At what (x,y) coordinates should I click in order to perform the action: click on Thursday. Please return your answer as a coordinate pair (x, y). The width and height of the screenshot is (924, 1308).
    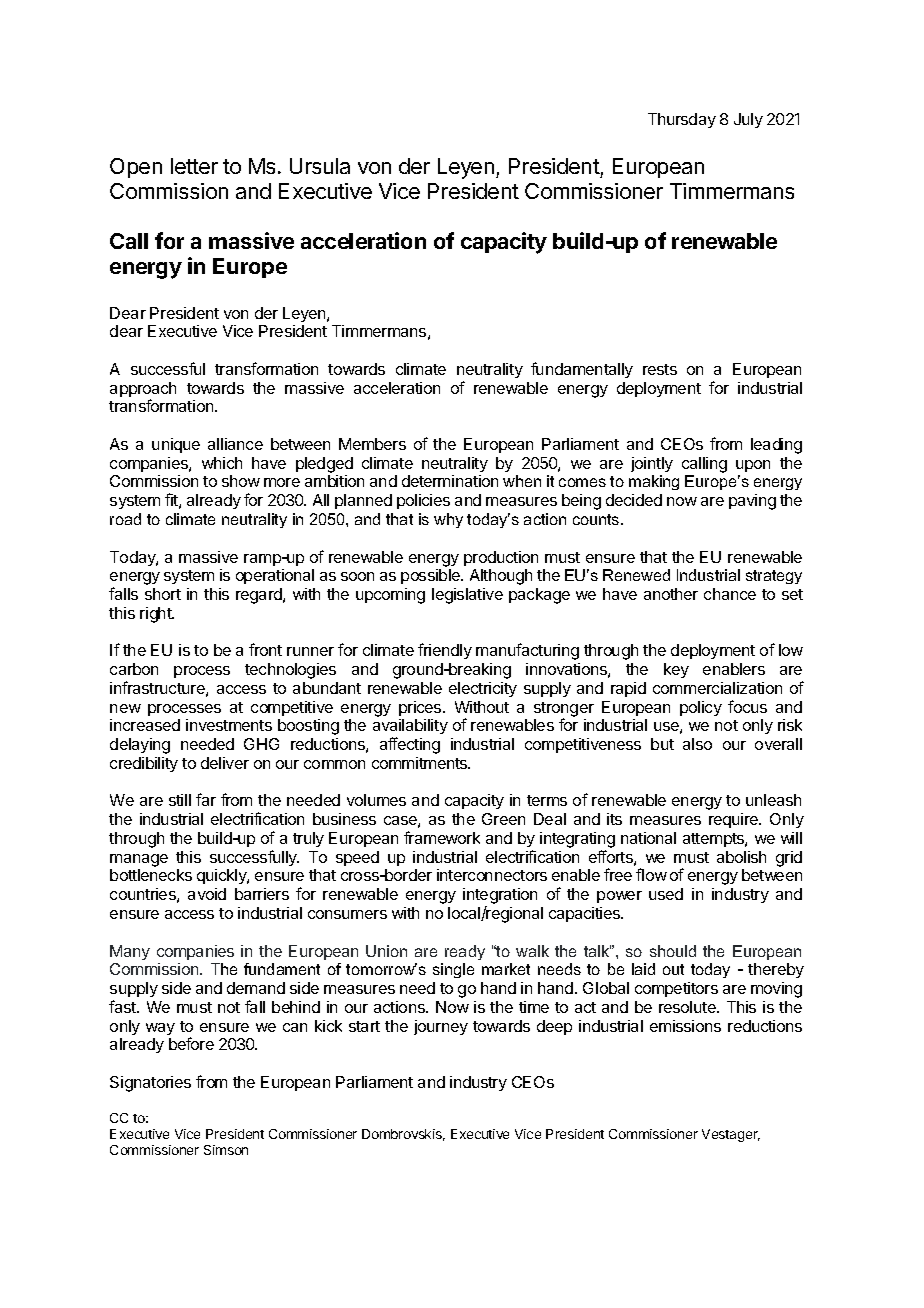
    Looking at the image, I should click on (682, 120).
